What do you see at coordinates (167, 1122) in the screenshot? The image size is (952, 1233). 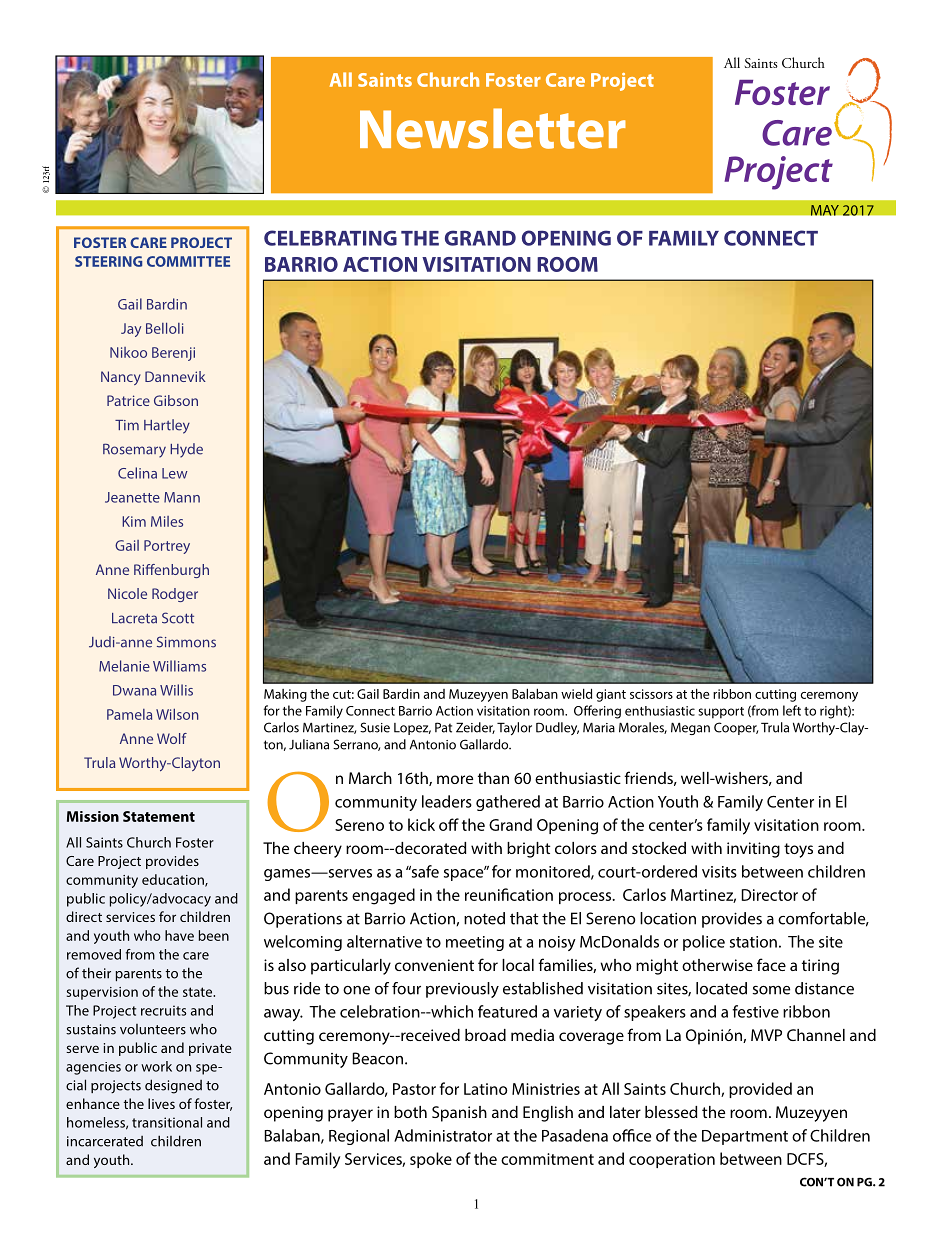 I see `transitional` at bounding box center [167, 1122].
